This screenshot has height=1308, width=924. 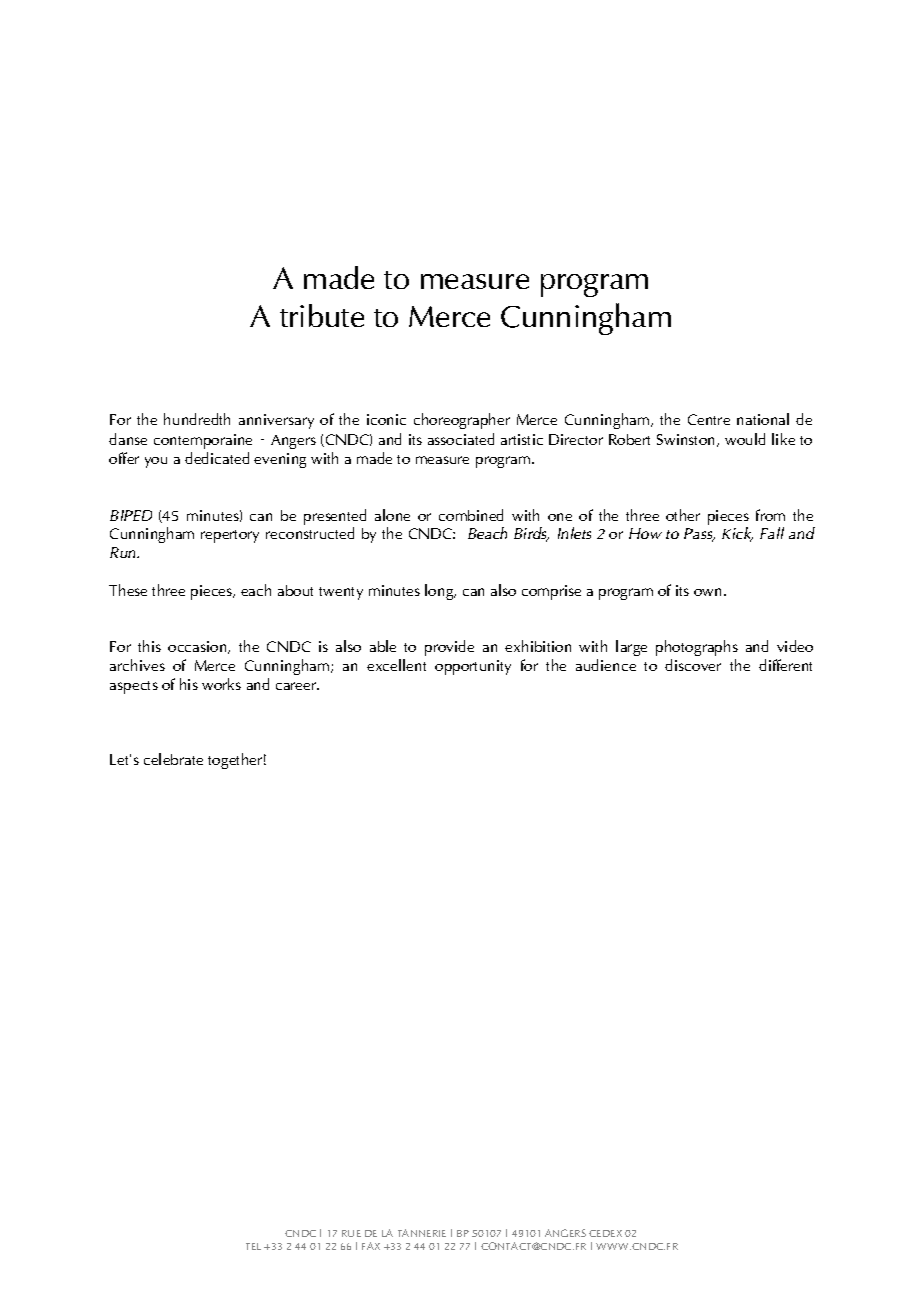 I want to click on FAX, so click(x=371, y=1246).
